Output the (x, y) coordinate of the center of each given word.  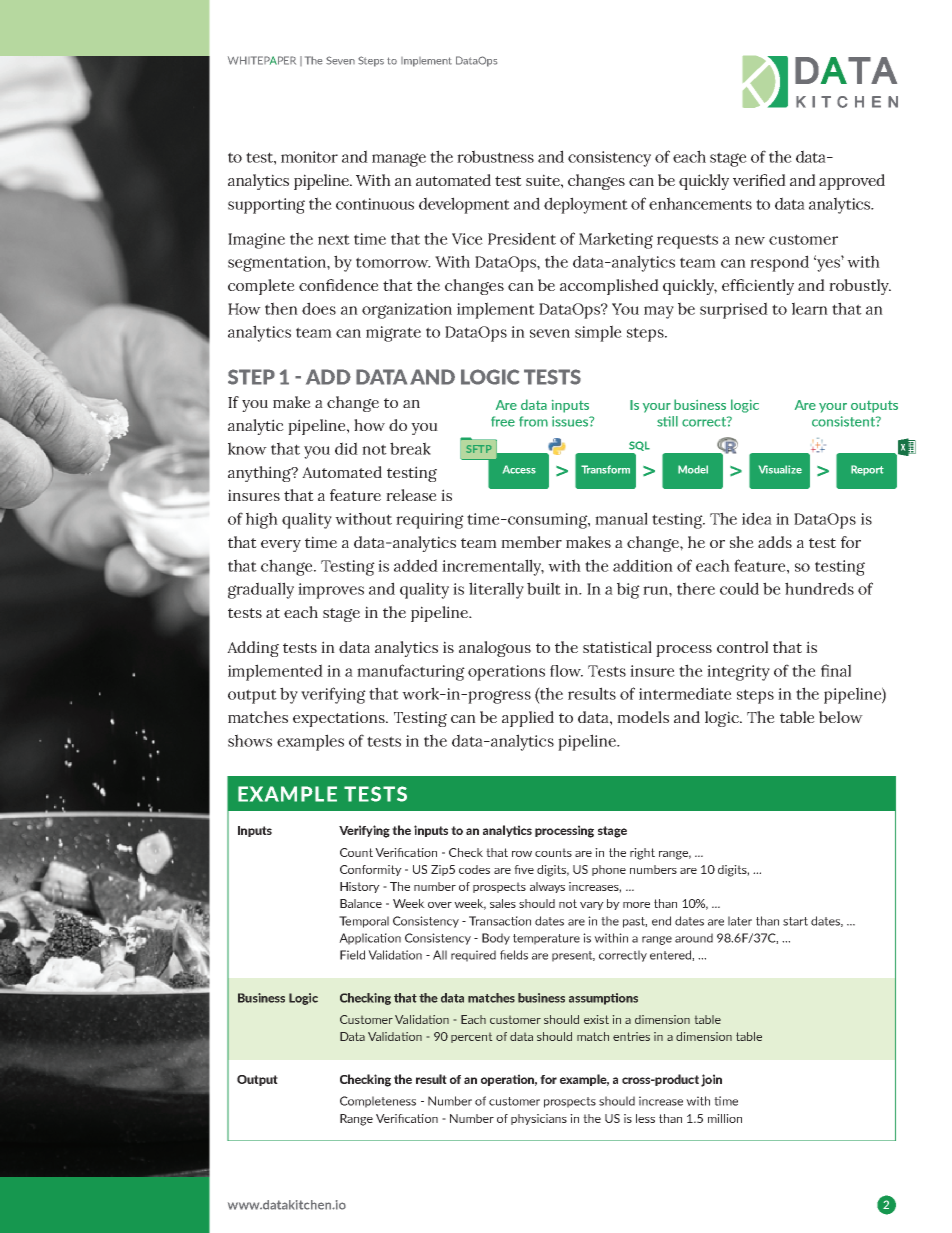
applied (528, 719)
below (841, 717)
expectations (340, 719)
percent (471, 1038)
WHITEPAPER (262, 60)
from (533, 421)
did (346, 448)
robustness (495, 156)
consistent (844, 421)
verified (759, 180)
